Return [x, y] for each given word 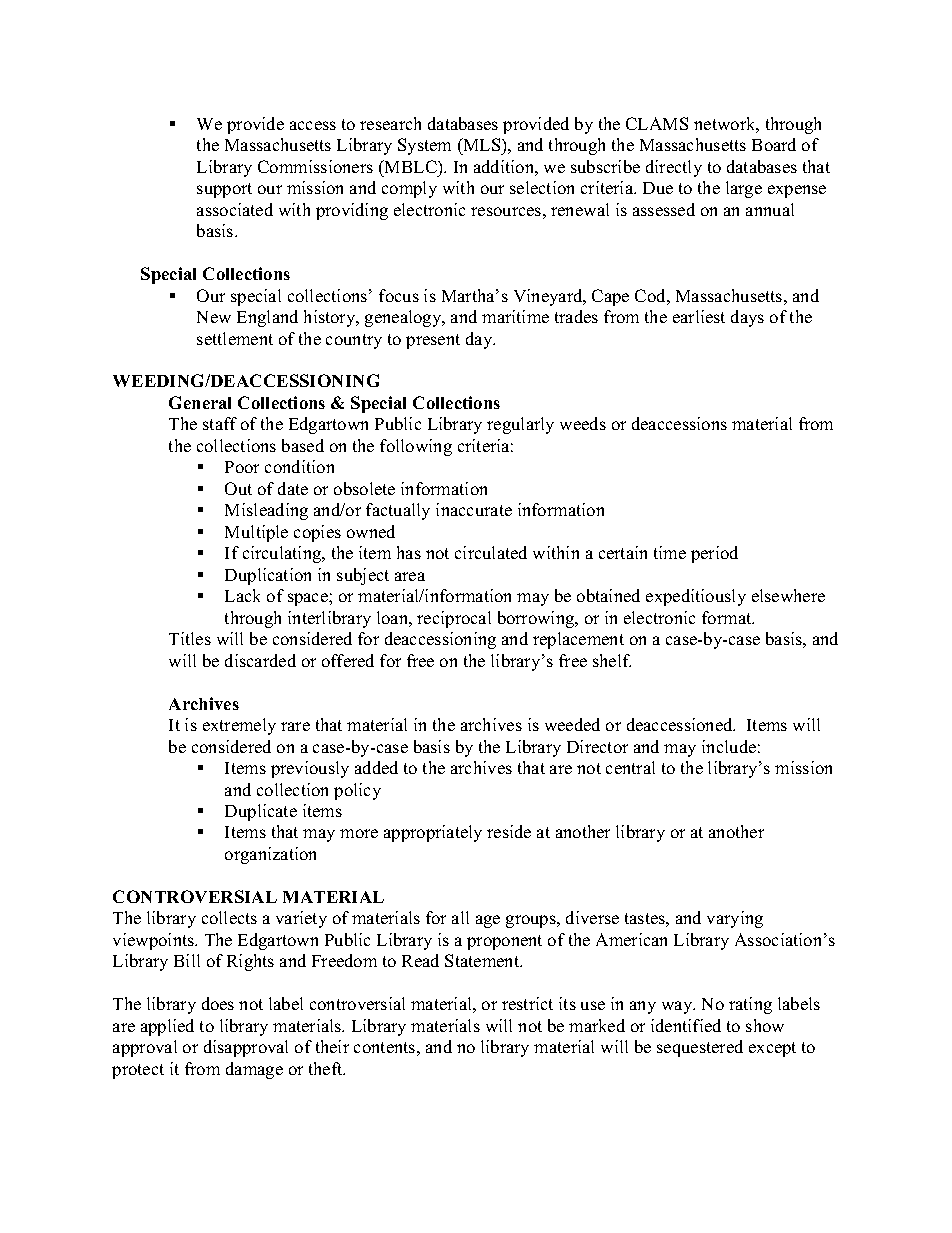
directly [674, 168]
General [200, 402]
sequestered [700, 1048]
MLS [482, 144]
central [630, 767]
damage [254, 1070]
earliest [699, 316]
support [224, 190]
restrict [527, 1003]
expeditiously [696, 597]
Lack [242, 595]
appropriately [433, 833]
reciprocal [454, 619]
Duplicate [261, 812]
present [433, 341]
